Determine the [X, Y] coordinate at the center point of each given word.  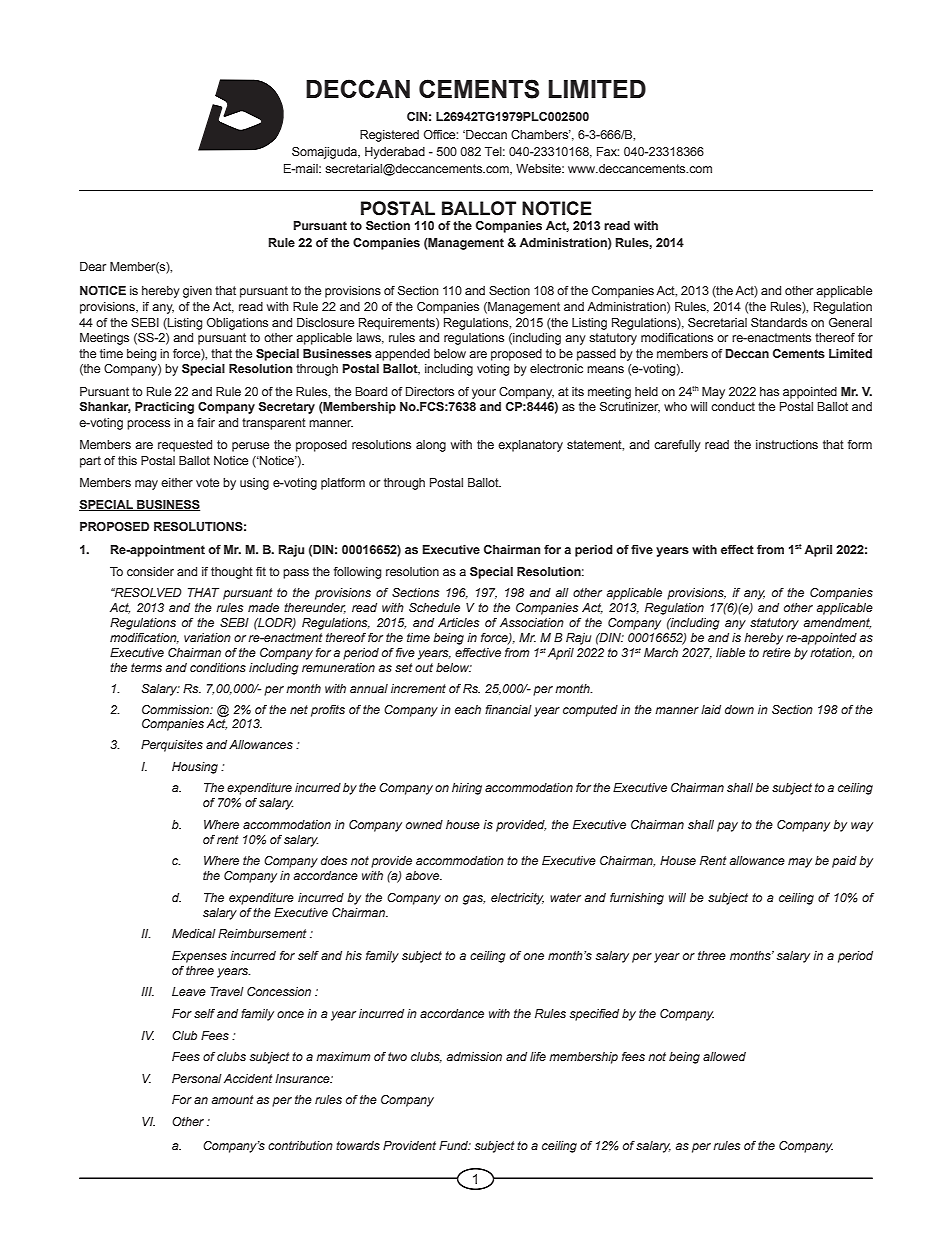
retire [776, 652]
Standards [779, 322]
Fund [455, 1145]
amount [233, 1099]
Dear [93, 266]
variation [207, 637]
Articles [458, 622]
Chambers [541, 134]
